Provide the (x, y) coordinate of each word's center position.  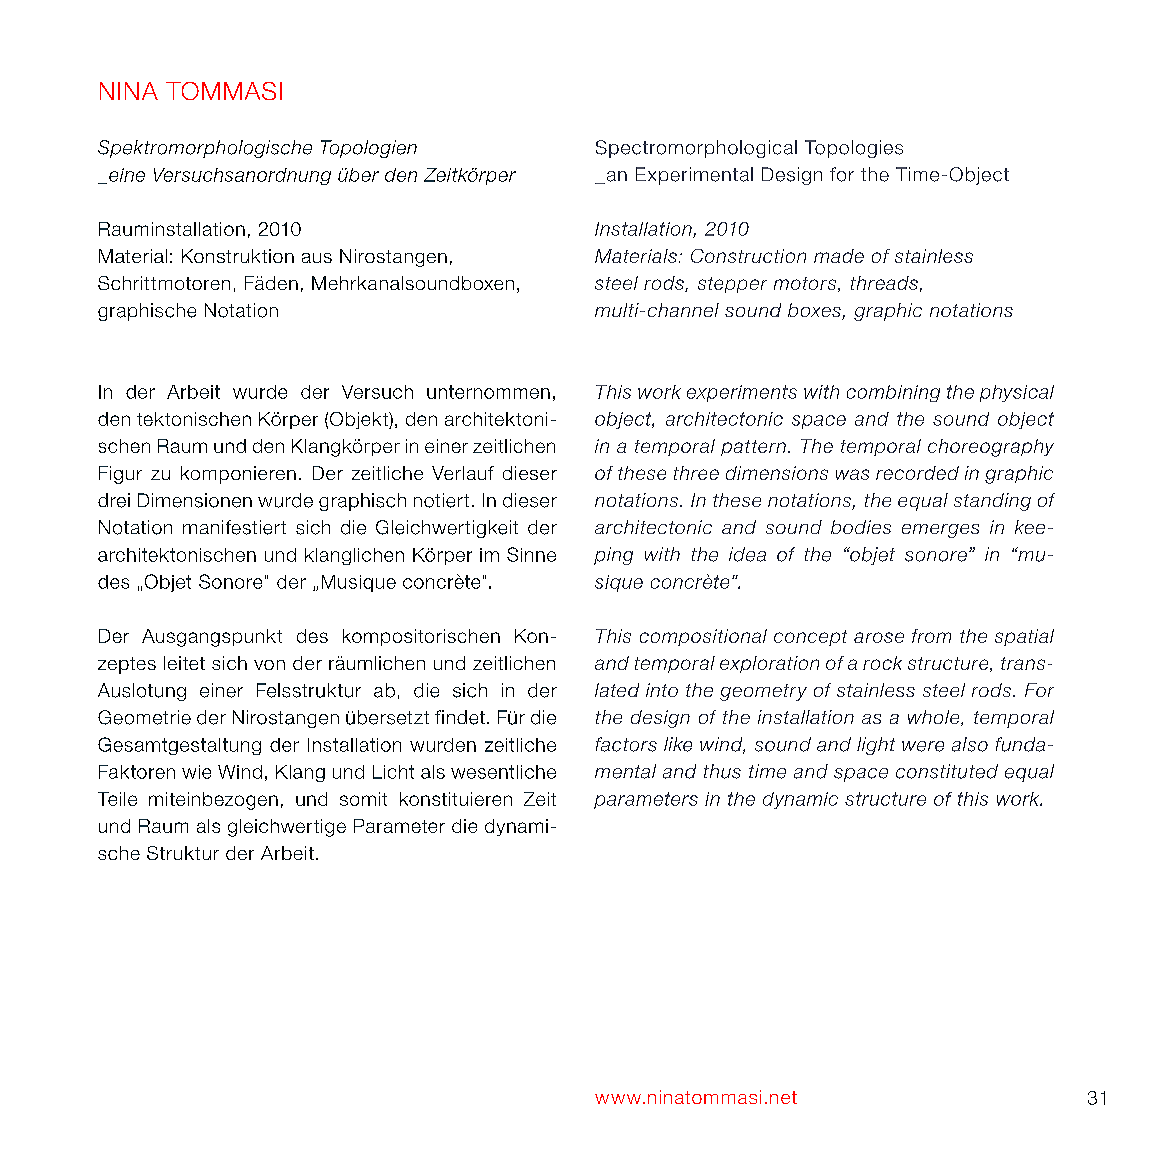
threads (884, 283)
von (269, 665)
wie (196, 772)
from (931, 636)
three (696, 473)
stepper (732, 285)
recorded (917, 473)
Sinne (531, 554)
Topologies (854, 149)
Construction (748, 256)
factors (626, 744)
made (839, 256)
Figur (120, 475)
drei (114, 500)
